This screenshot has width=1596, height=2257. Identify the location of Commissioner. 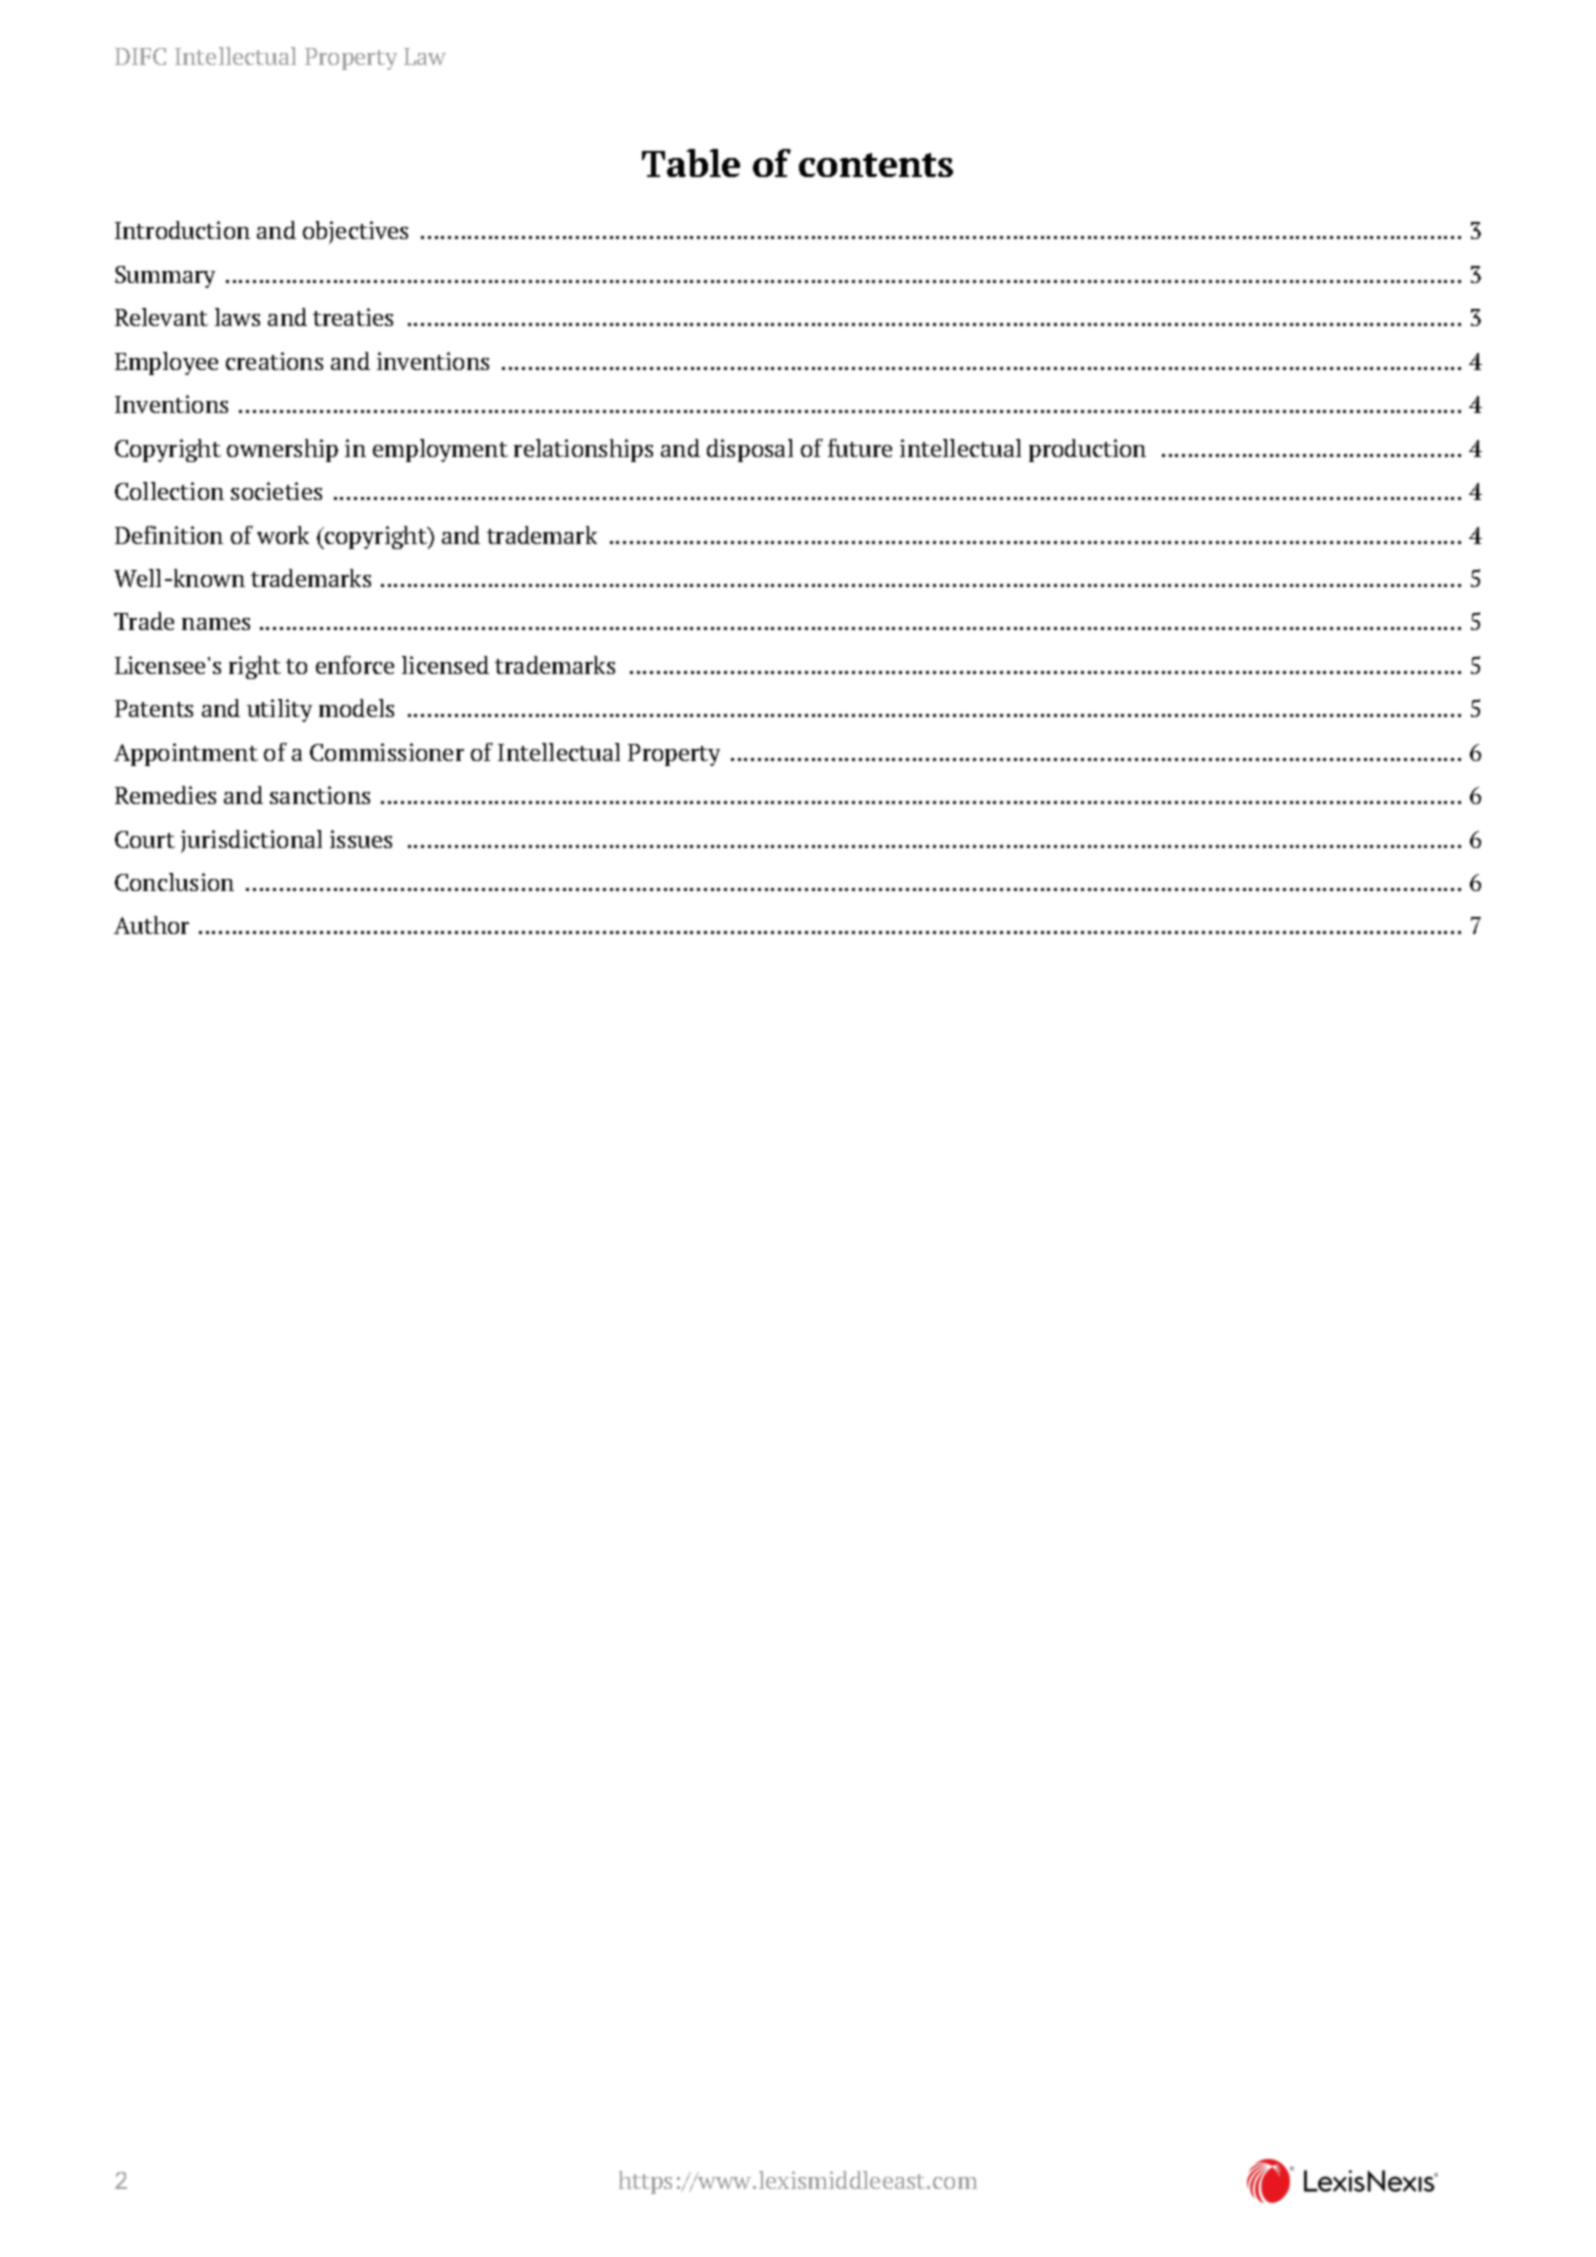
(387, 752).
